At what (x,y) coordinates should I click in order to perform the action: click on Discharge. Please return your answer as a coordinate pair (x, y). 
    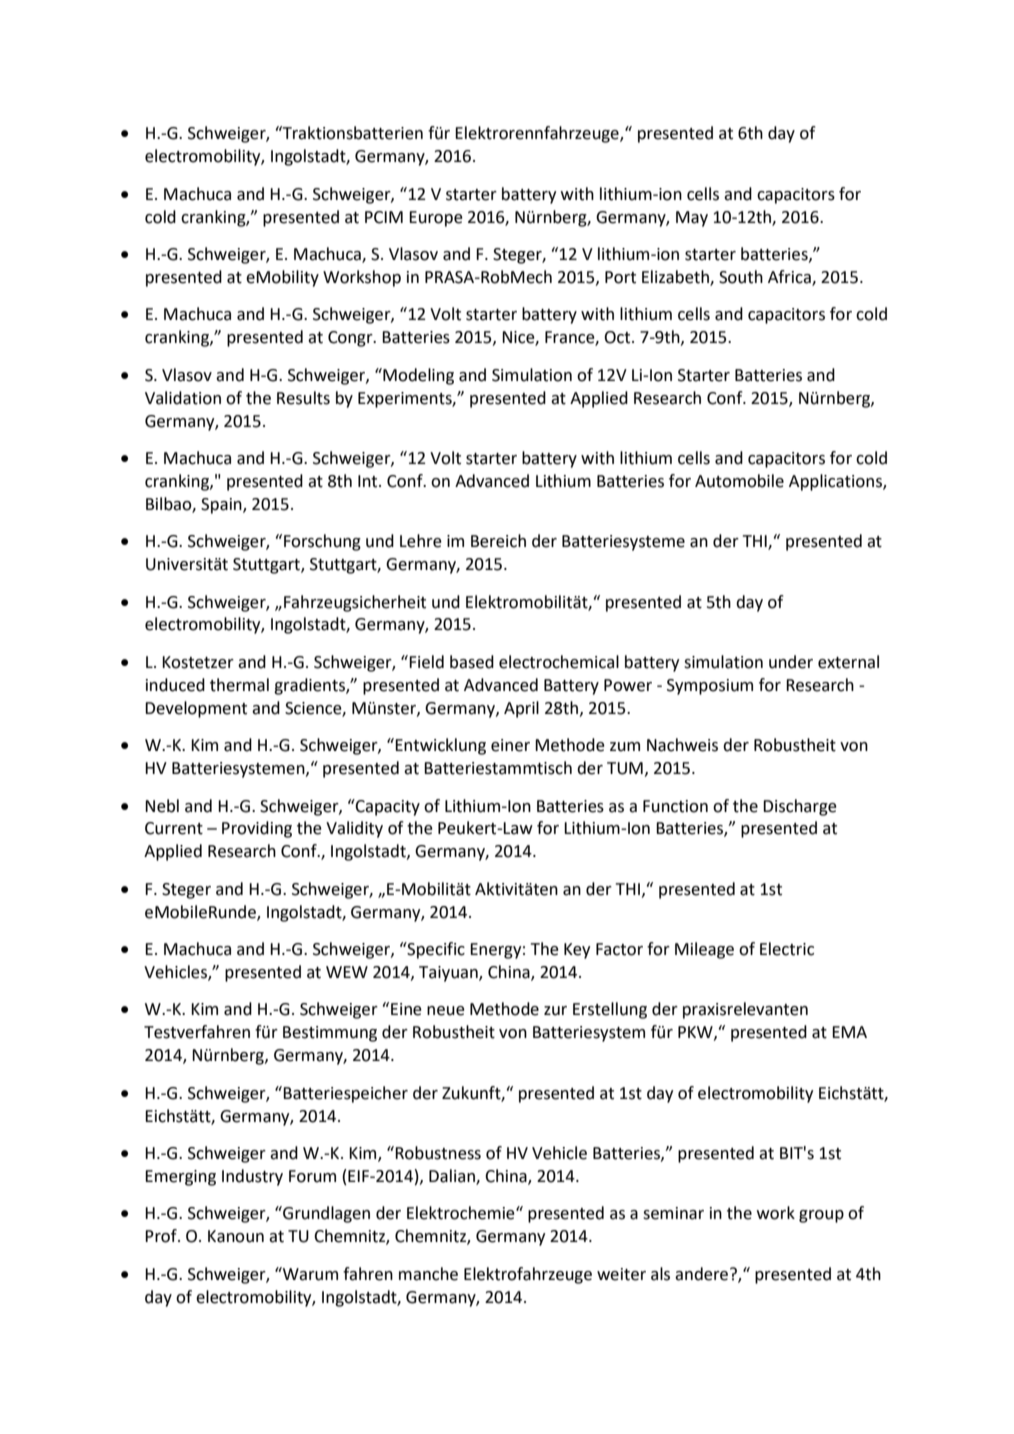
    Looking at the image, I should click on (800, 807).
